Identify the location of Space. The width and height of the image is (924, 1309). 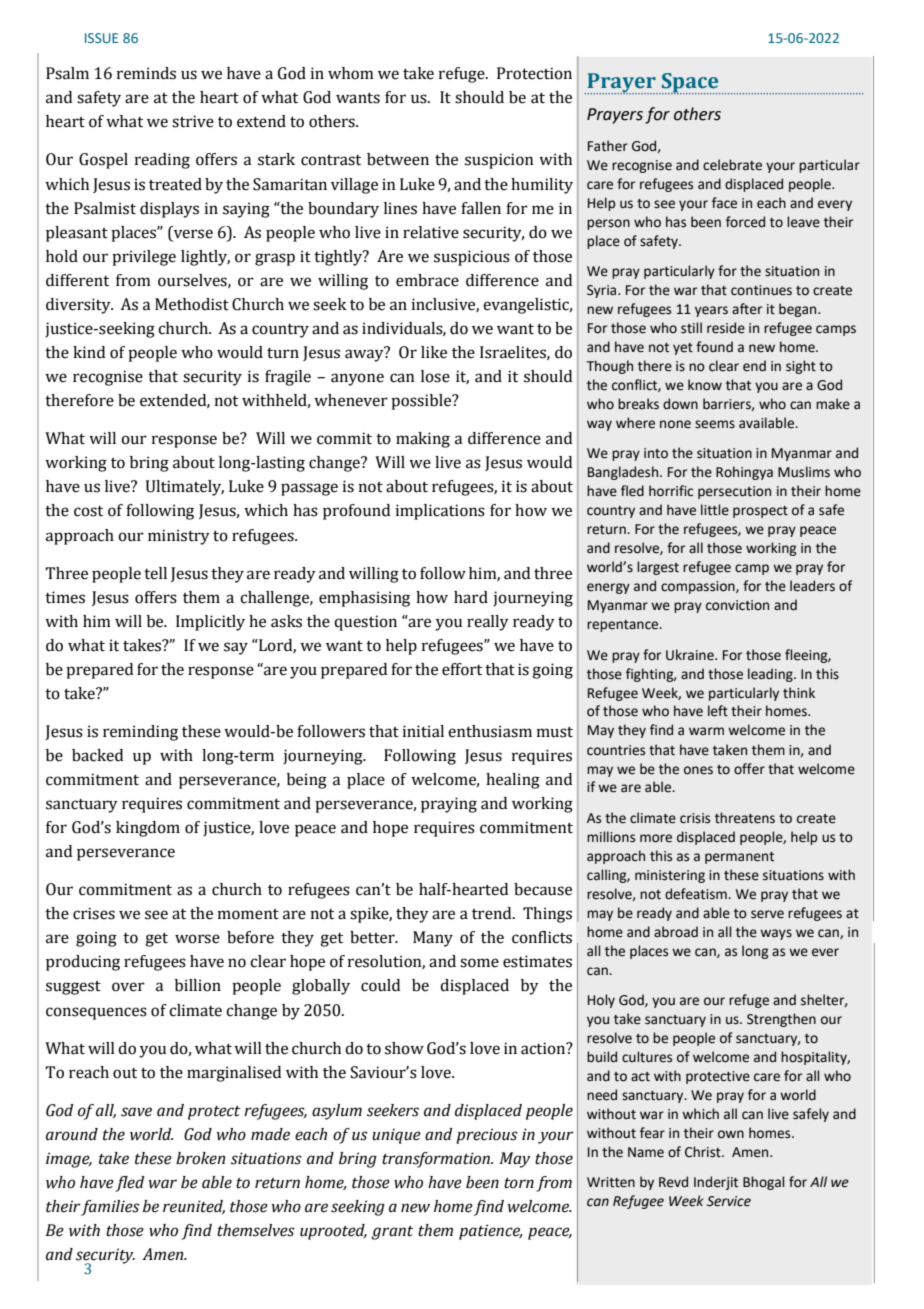
(689, 84).
